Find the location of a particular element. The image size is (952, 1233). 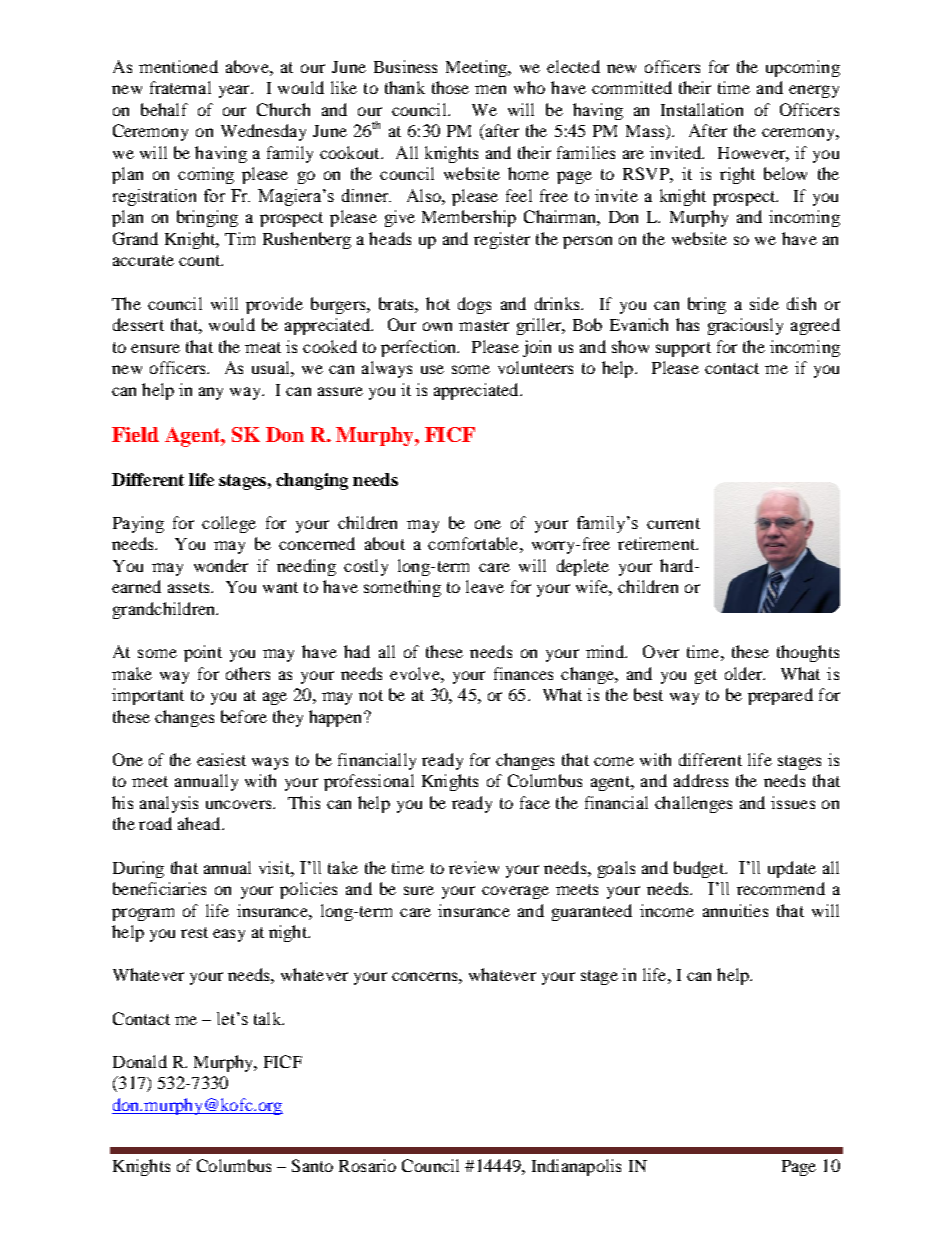

easiest is located at coordinates (221, 759).
